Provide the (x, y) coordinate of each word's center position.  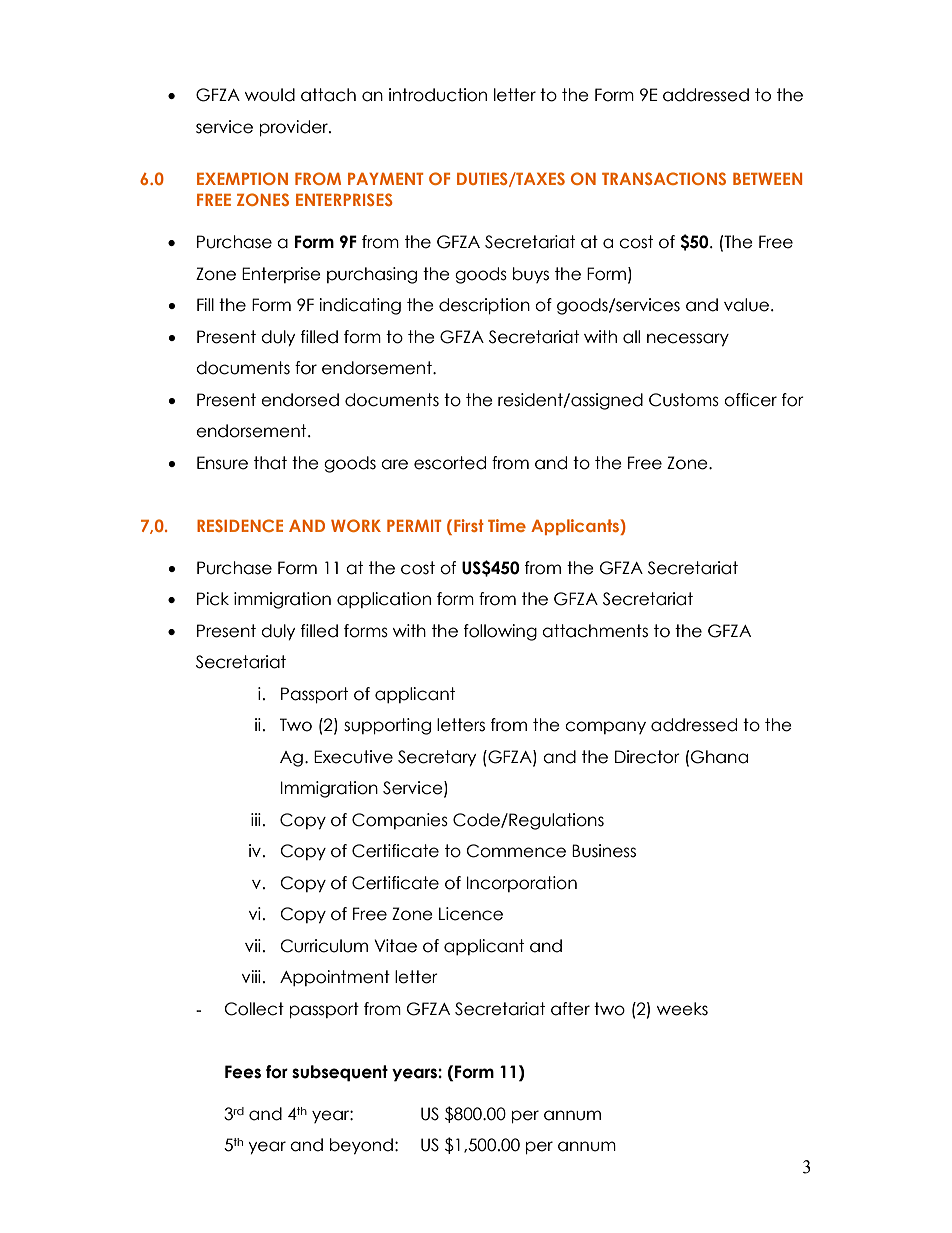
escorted (450, 463)
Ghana (719, 757)
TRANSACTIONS (664, 178)
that (270, 463)
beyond (361, 1146)
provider (295, 128)
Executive (353, 757)
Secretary (437, 758)
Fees (243, 1072)
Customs (684, 400)
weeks (682, 1009)
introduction (438, 95)
